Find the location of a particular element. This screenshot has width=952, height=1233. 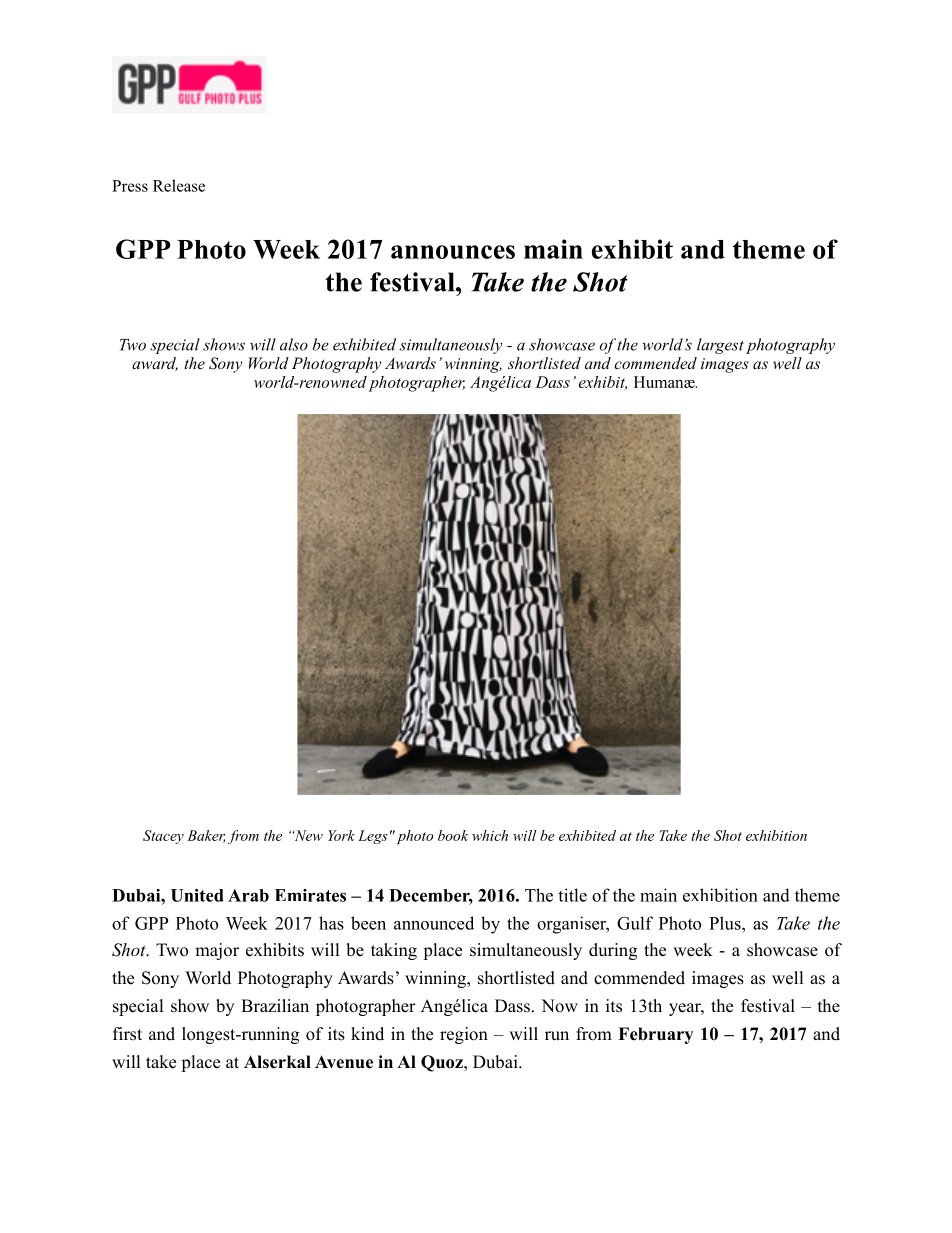

book is located at coordinates (453, 835).
